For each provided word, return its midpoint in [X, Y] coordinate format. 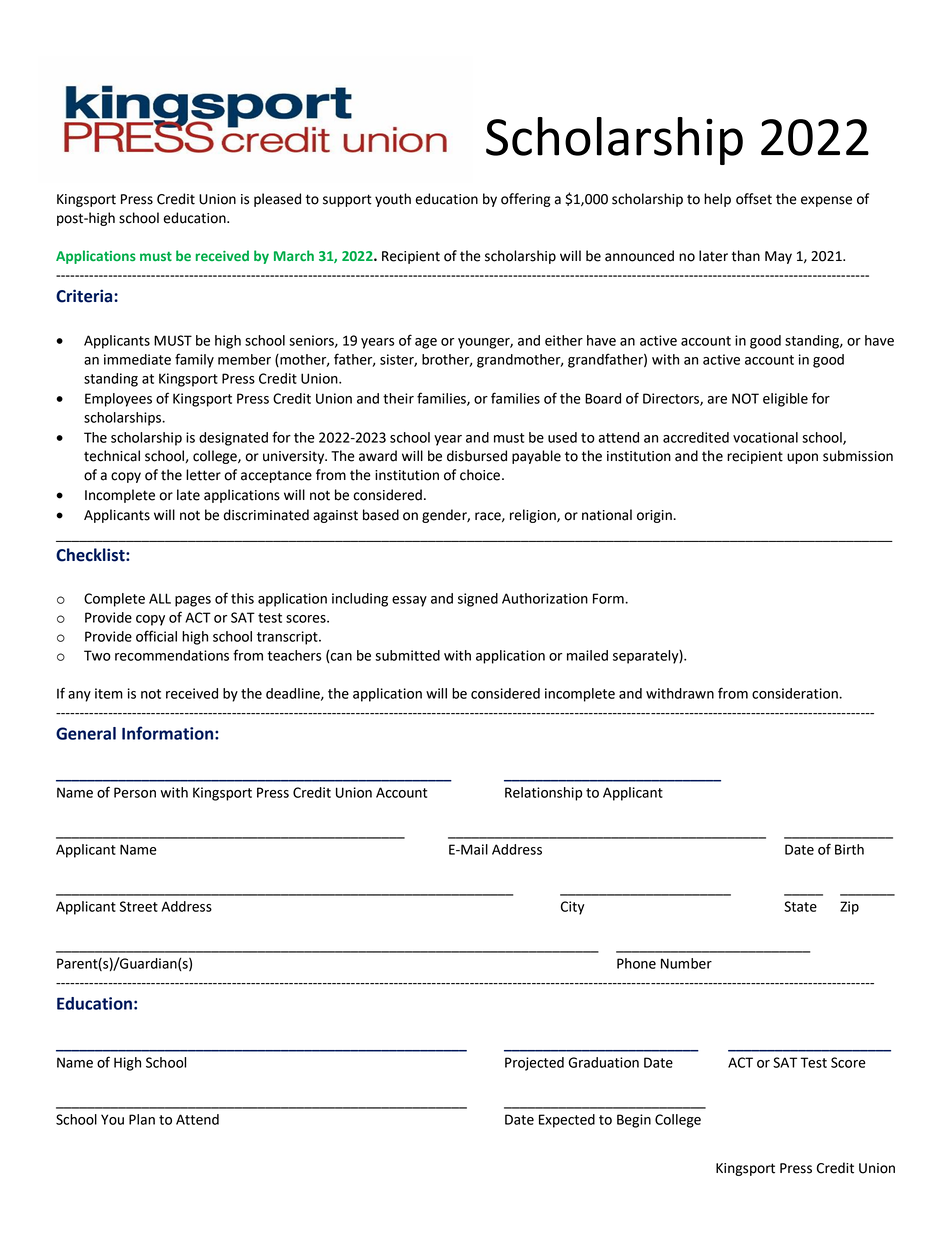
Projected [534, 1064]
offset [754, 199]
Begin [634, 1121]
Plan [142, 1119]
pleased [277, 200]
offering [525, 200]
